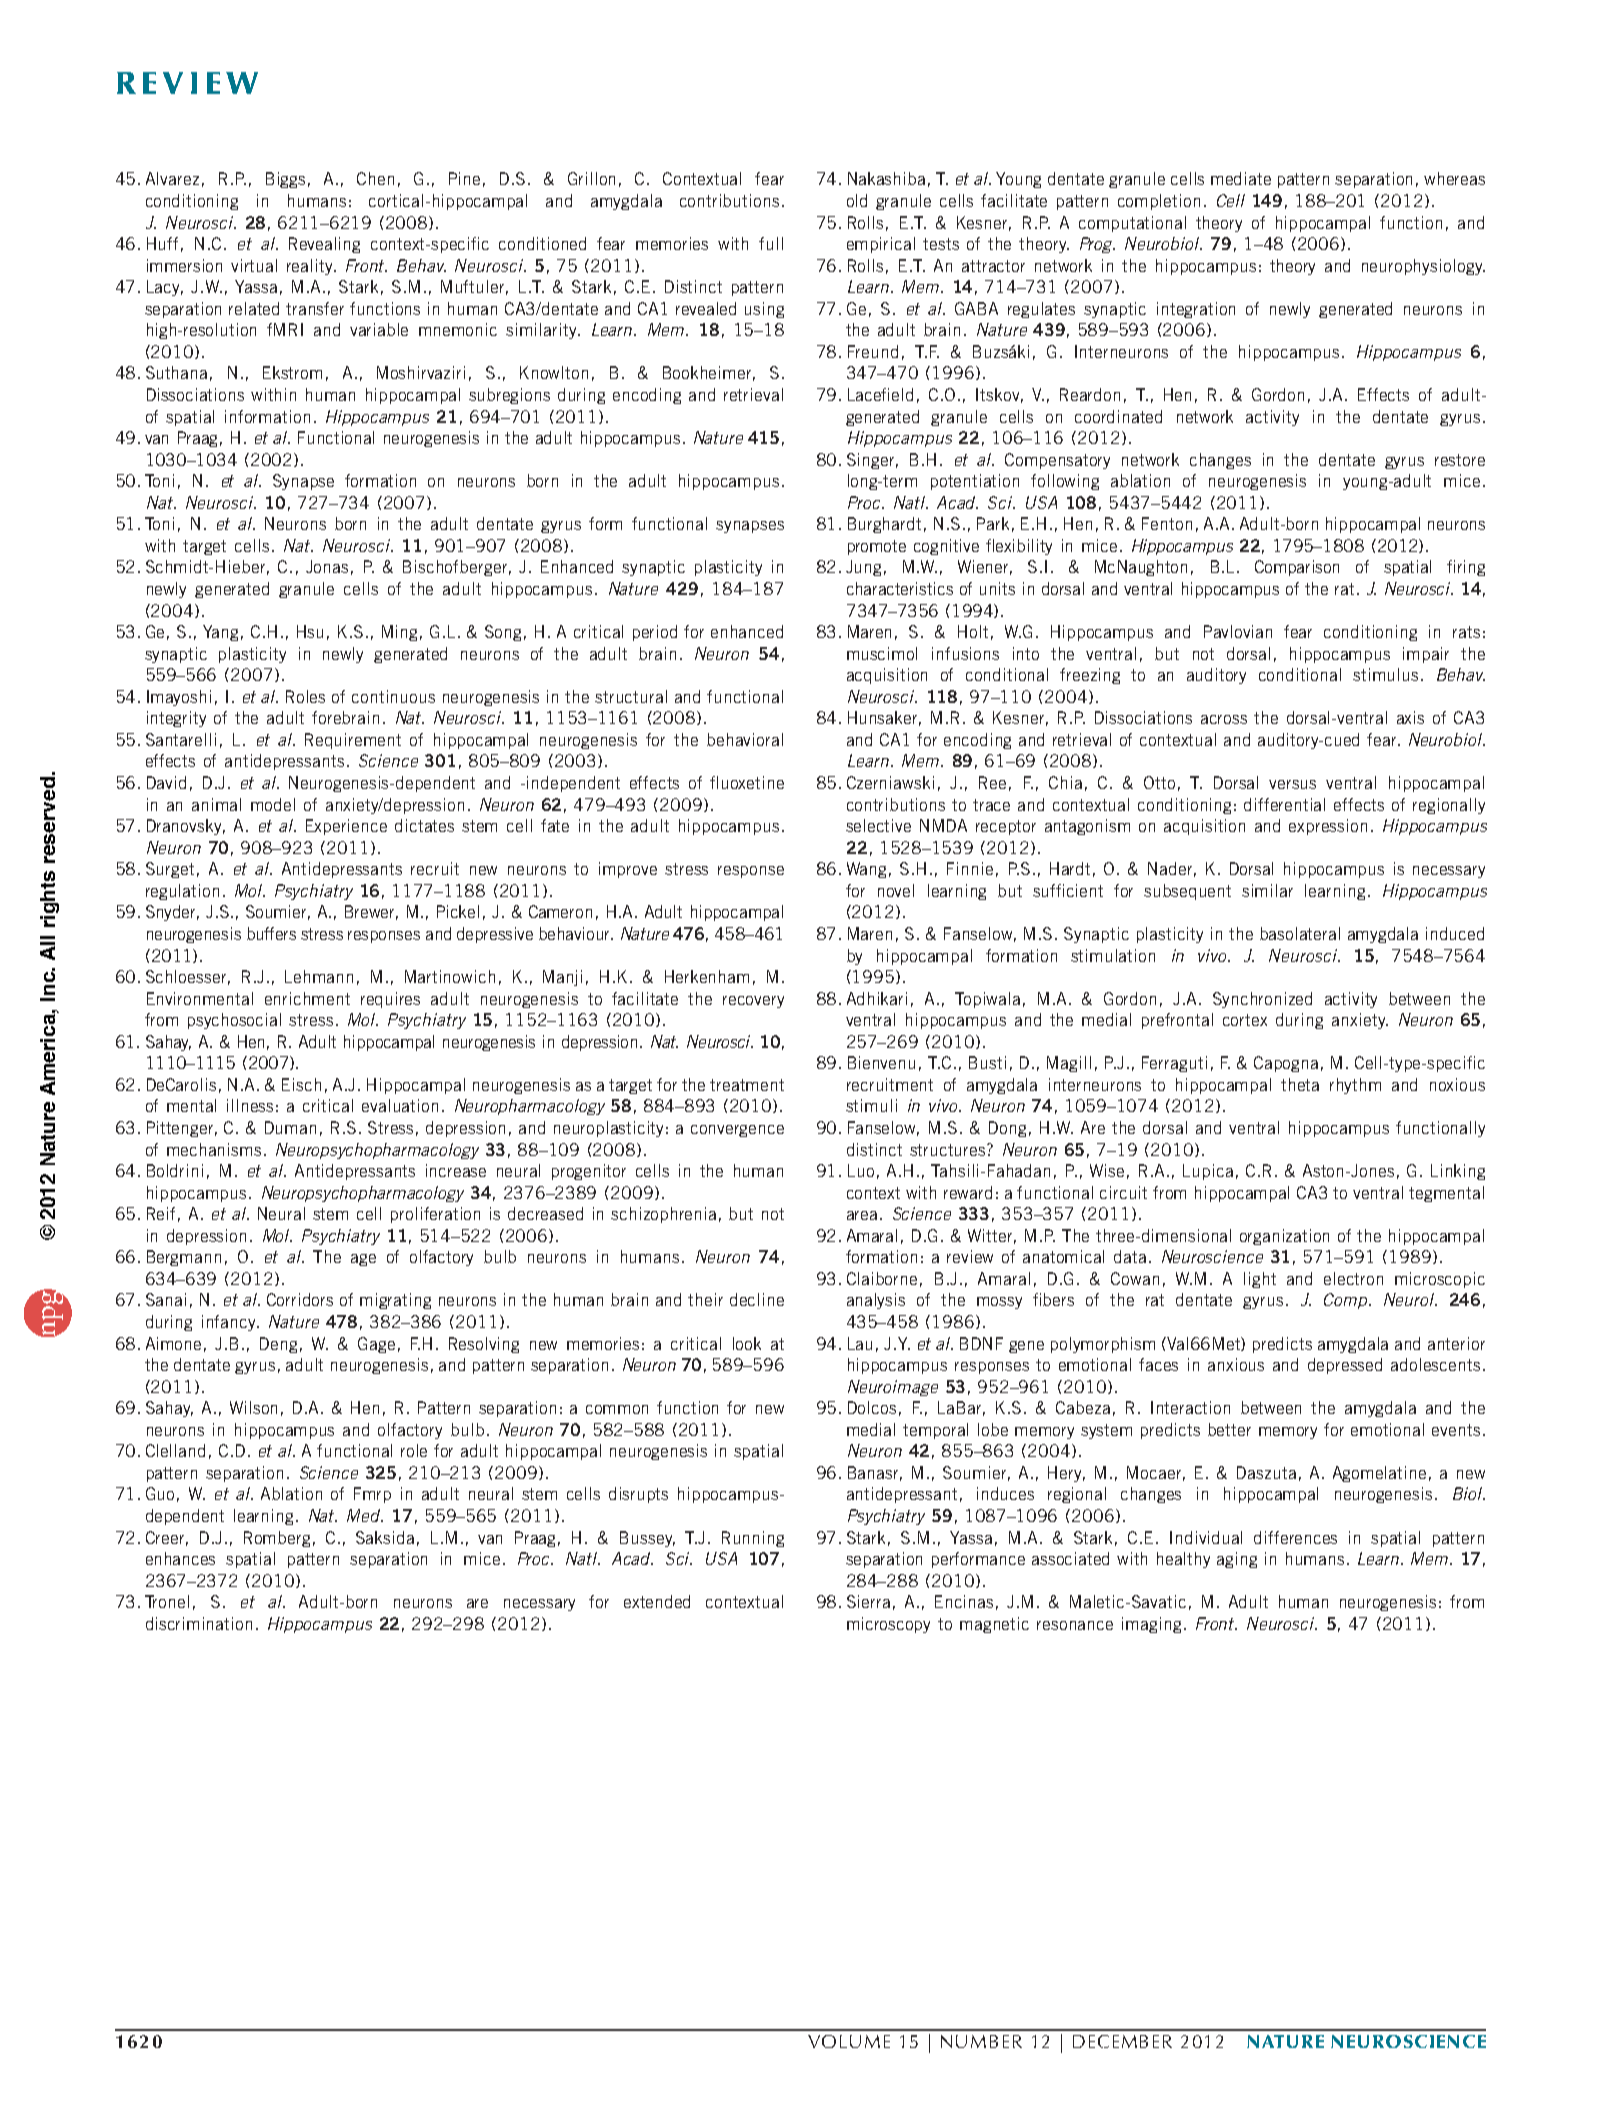  Describe the element at coordinates (253, 1407) in the image. I see `Wilson` at that location.
